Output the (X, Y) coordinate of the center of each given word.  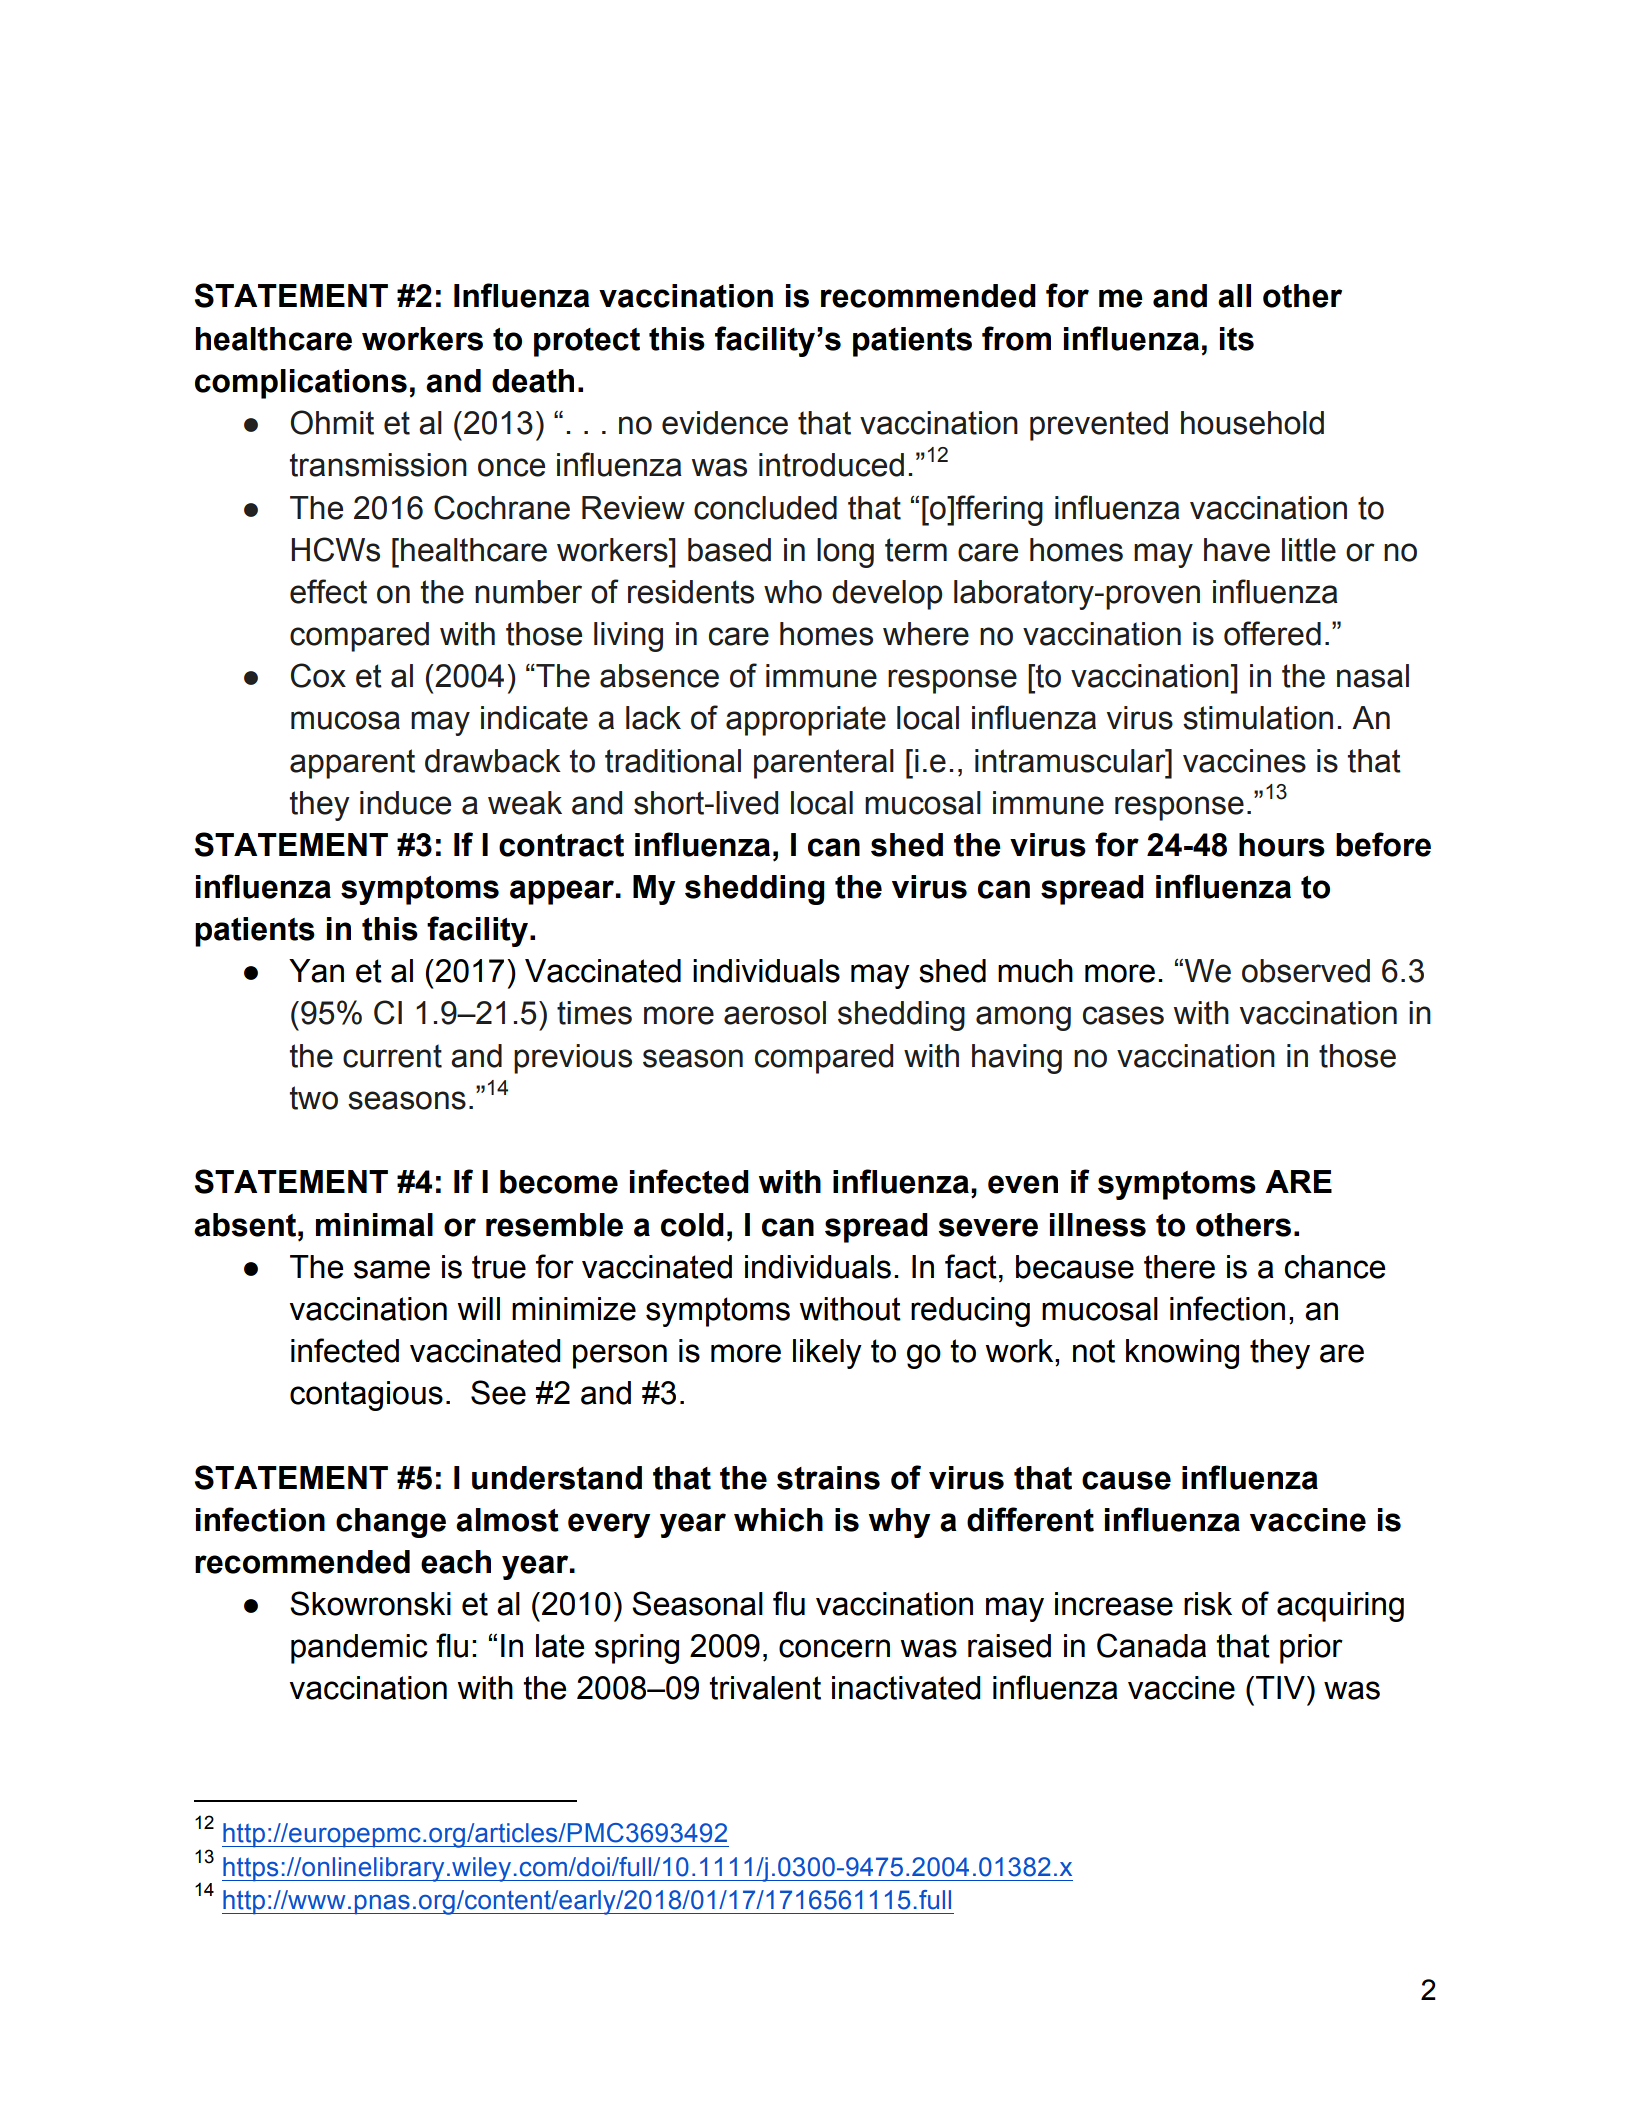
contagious (366, 1396)
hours (1282, 845)
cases (1123, 1015)
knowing (1182, 1354)
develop (887, 595)
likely (827, 1354)
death (533, 381)
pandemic (359, 1649)
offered (1272, 633)
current (392, 1056)
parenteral (824, 764)
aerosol (775, 1013)
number (528, 592)
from (1016, 338)
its (1237, 339)
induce (405, 803)
